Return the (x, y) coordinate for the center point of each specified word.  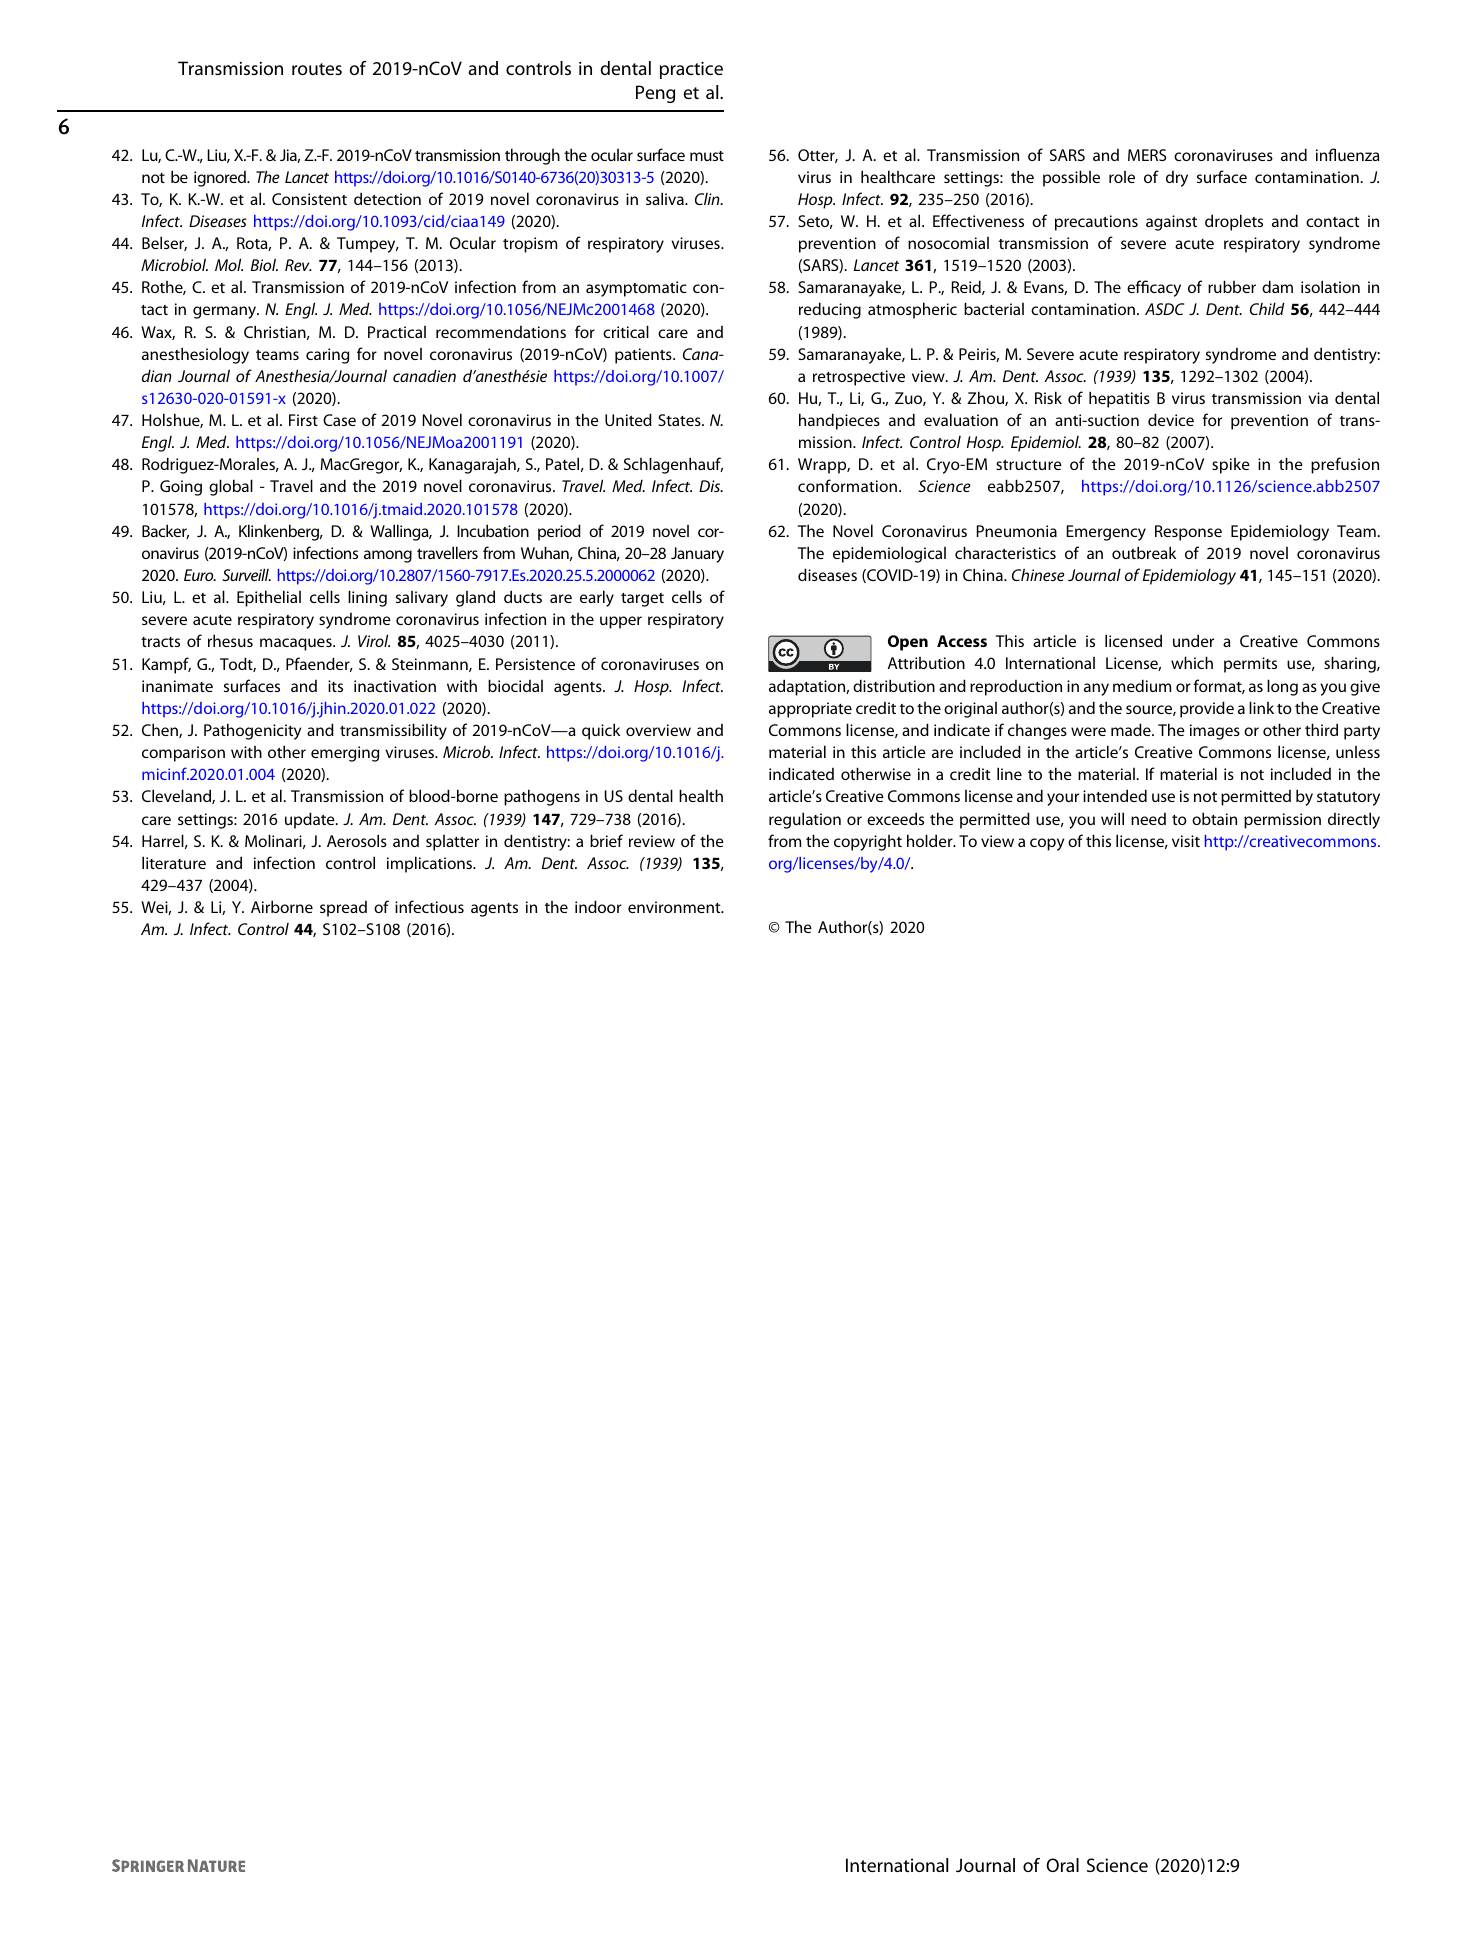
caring (327, 356)
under (1193, 640)
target (642, 600)
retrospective (859, 378)
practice (691, 70)
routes (317, 69)
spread (343, 909)
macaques (297, 644)
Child (1267, 308)
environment (675, 907)
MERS (1147, 155)
